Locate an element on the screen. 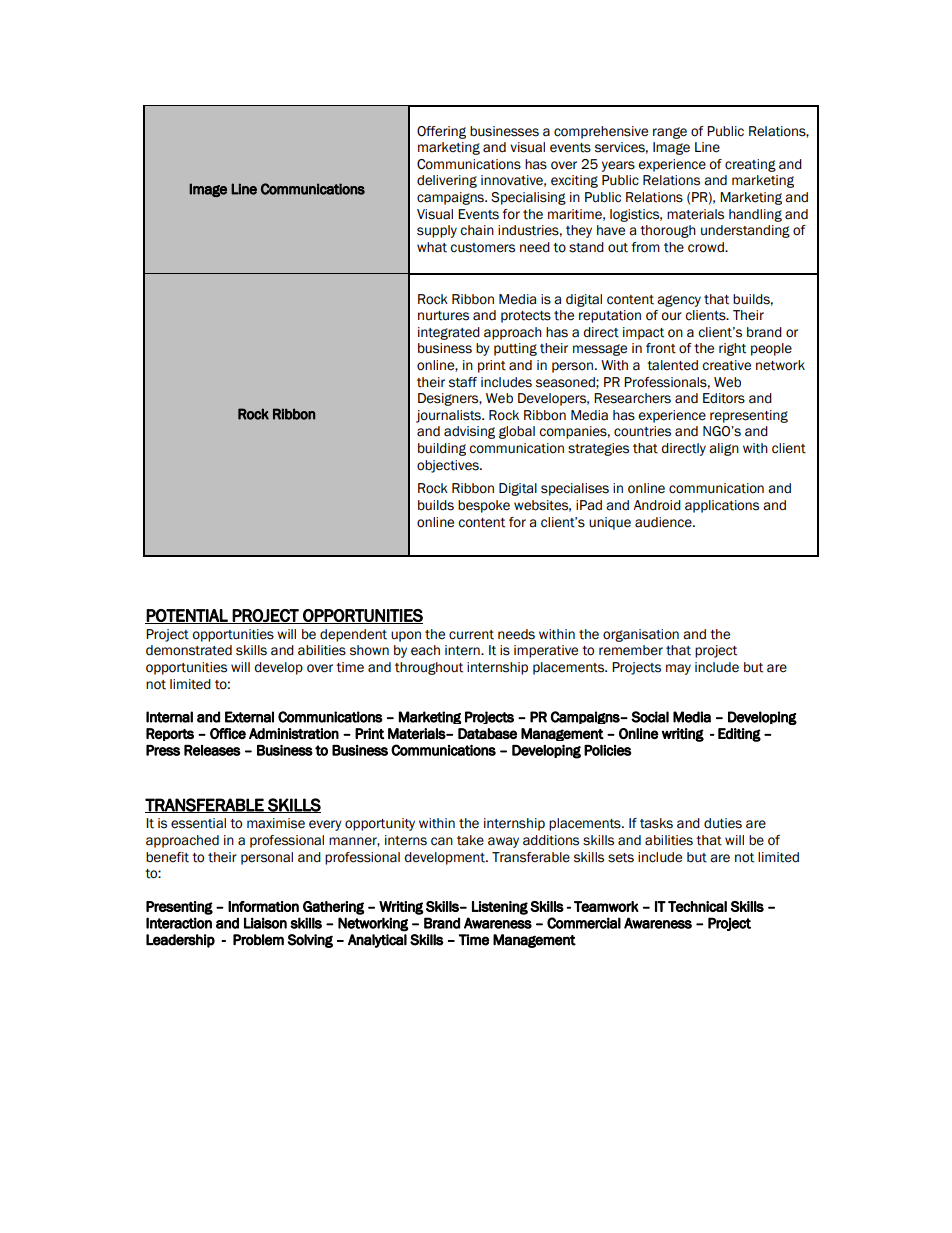  delivering is located at coordinates (447, 181).
